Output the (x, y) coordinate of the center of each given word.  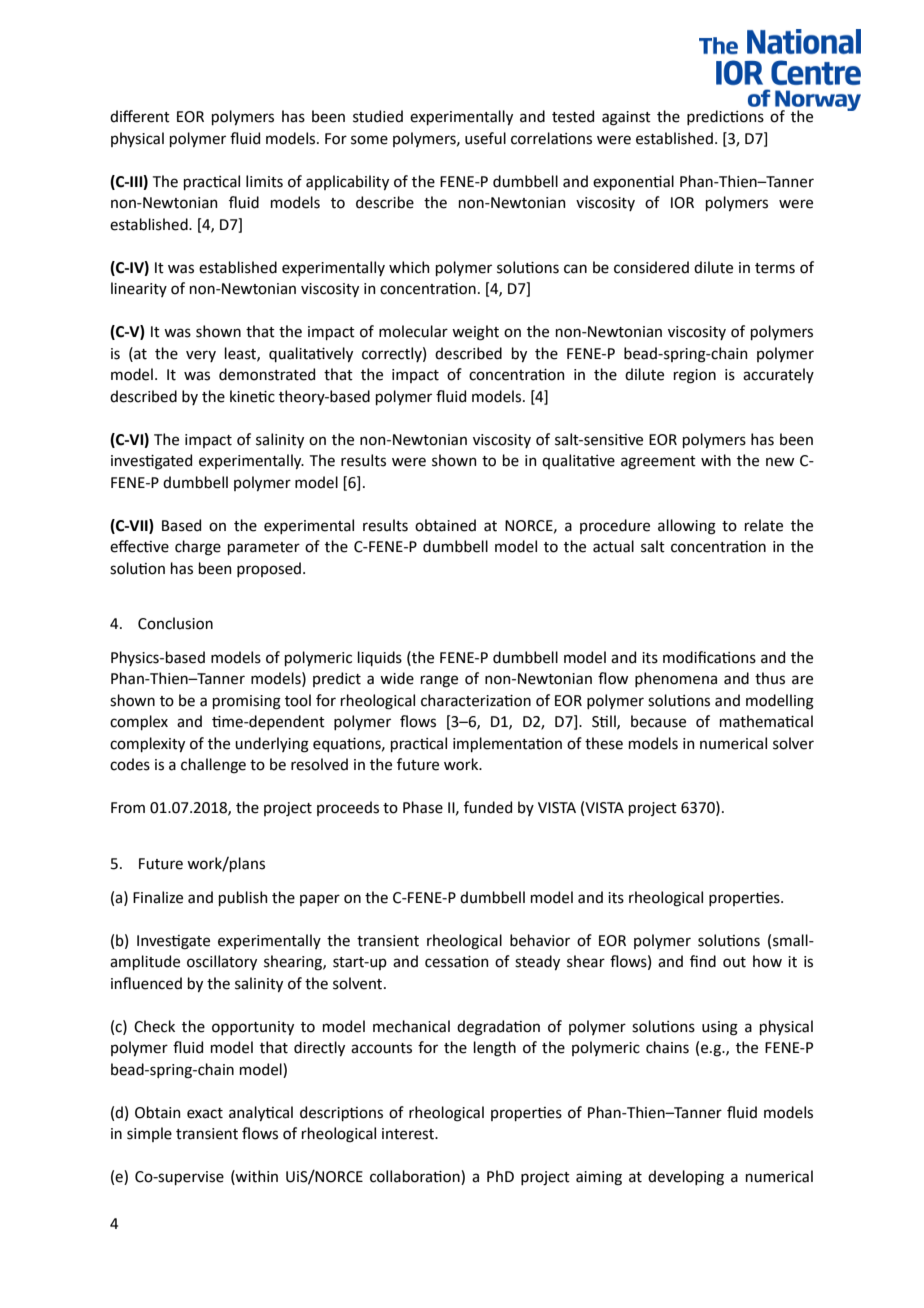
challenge (213, 766)
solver (793, 743)
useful (485, 138)
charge (198, 548)
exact (205, 1113)
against (626, 118)
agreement (658, 463)
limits (264, 181)
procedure (615, 526)
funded (488, 807)
